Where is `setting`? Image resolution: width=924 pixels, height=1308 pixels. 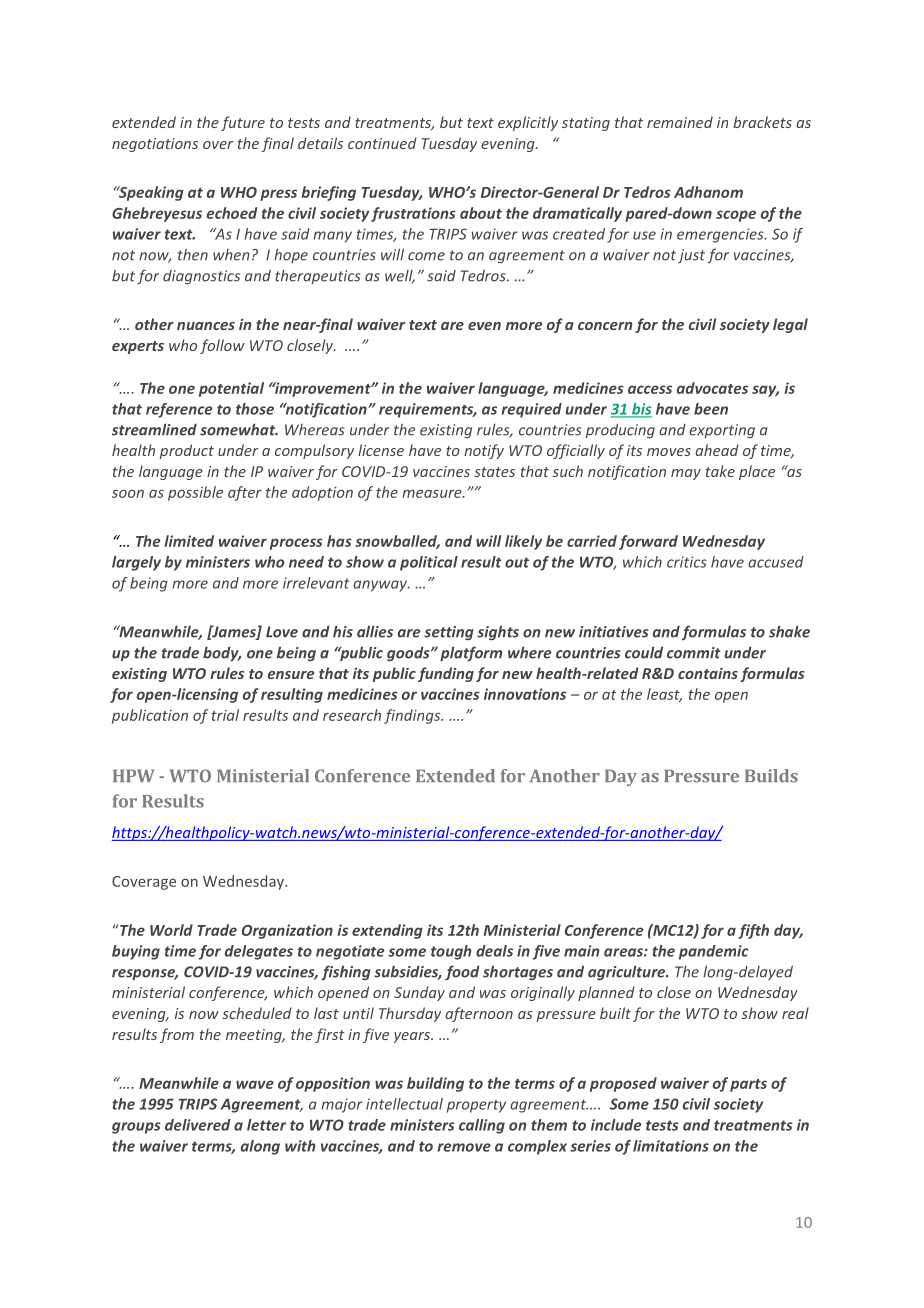 setting is located at coordinates (449, 633).
